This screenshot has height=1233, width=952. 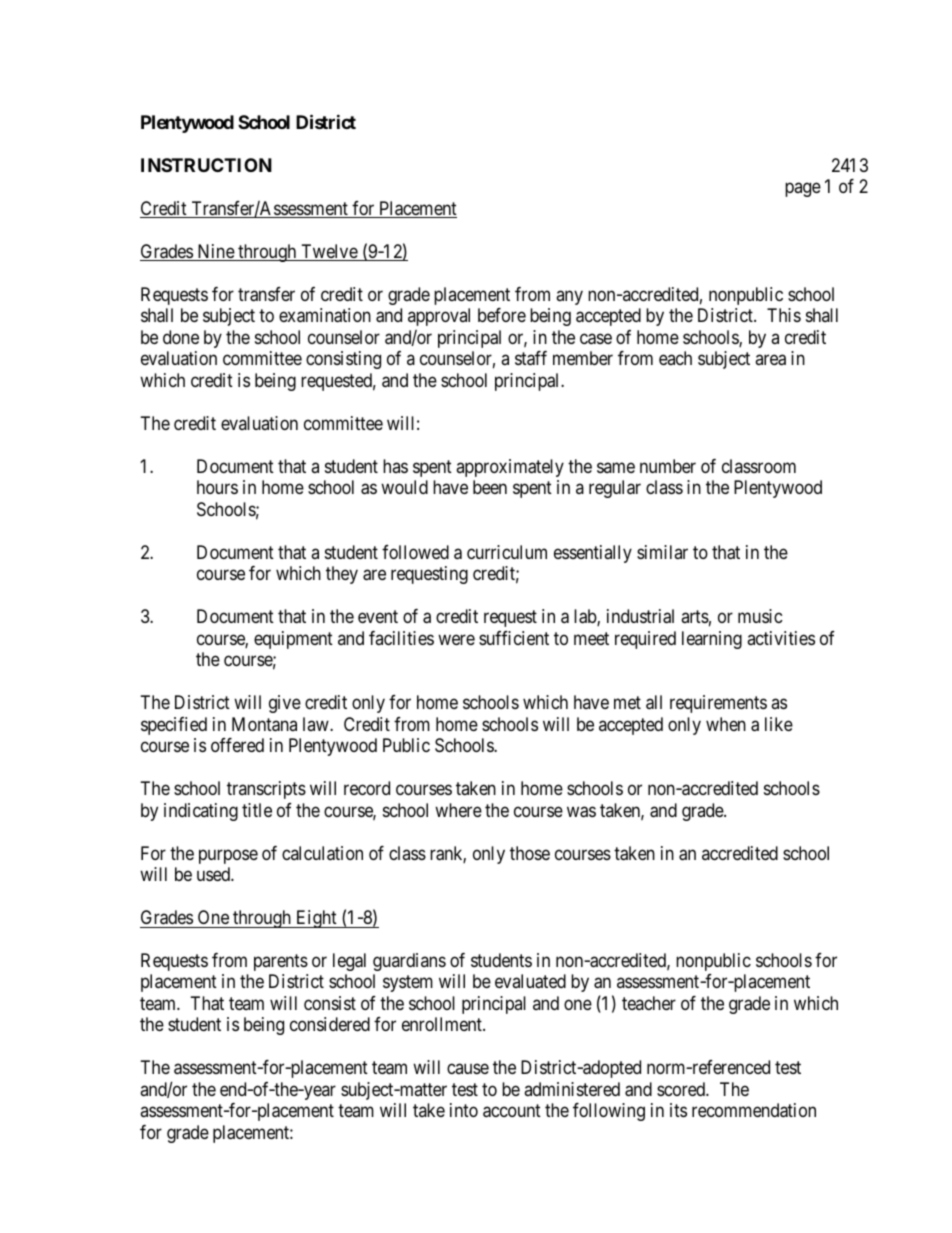 What do you see at coordinates (712, 640) in the screenshot?
I see `learning` at bounding box center [712, 640].
